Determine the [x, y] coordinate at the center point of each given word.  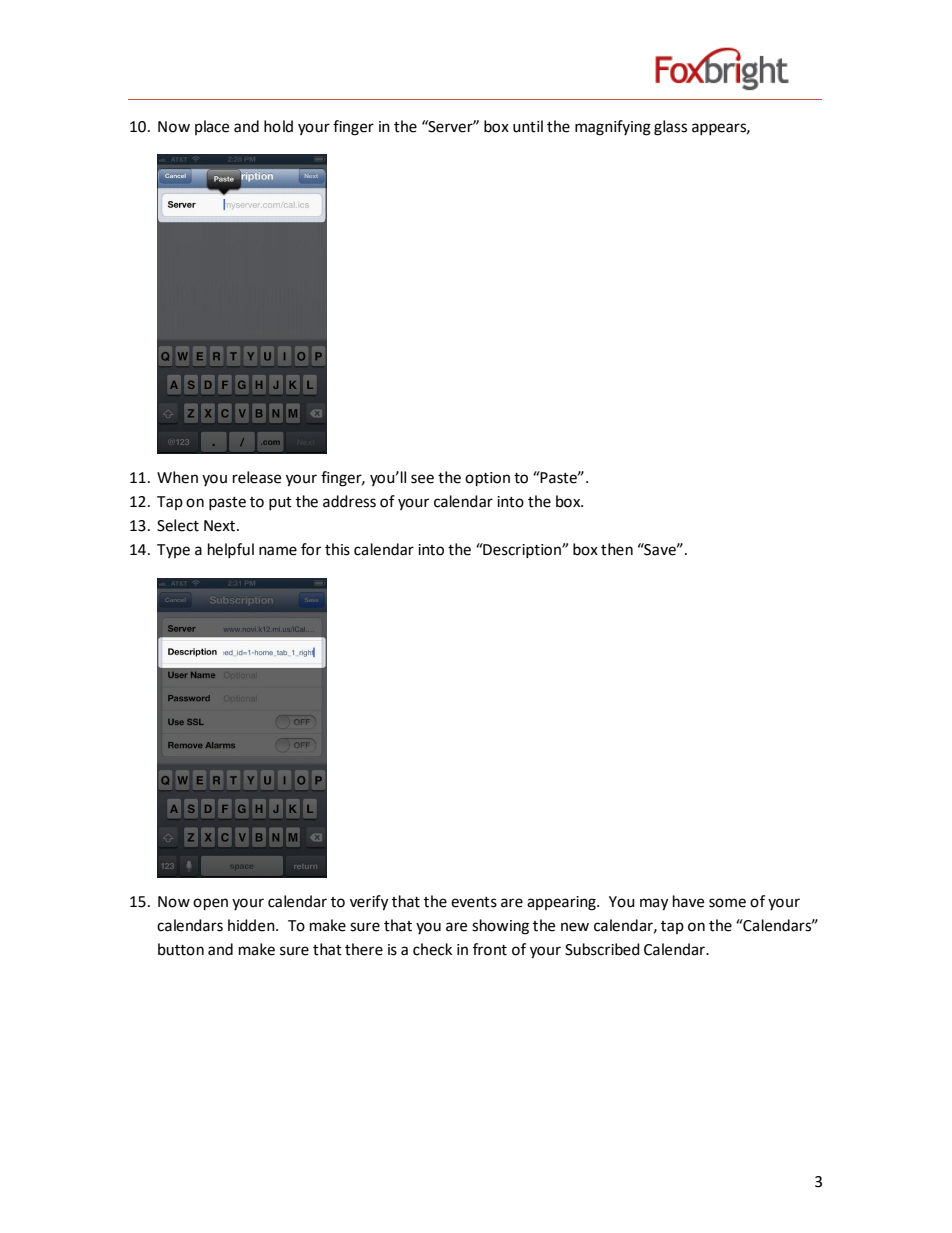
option [487, 479]
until [528, 126]
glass [670, 128]
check [432, 949]
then [617, 549]
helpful [231, 550]
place [212, 127]
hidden [252, 925]
